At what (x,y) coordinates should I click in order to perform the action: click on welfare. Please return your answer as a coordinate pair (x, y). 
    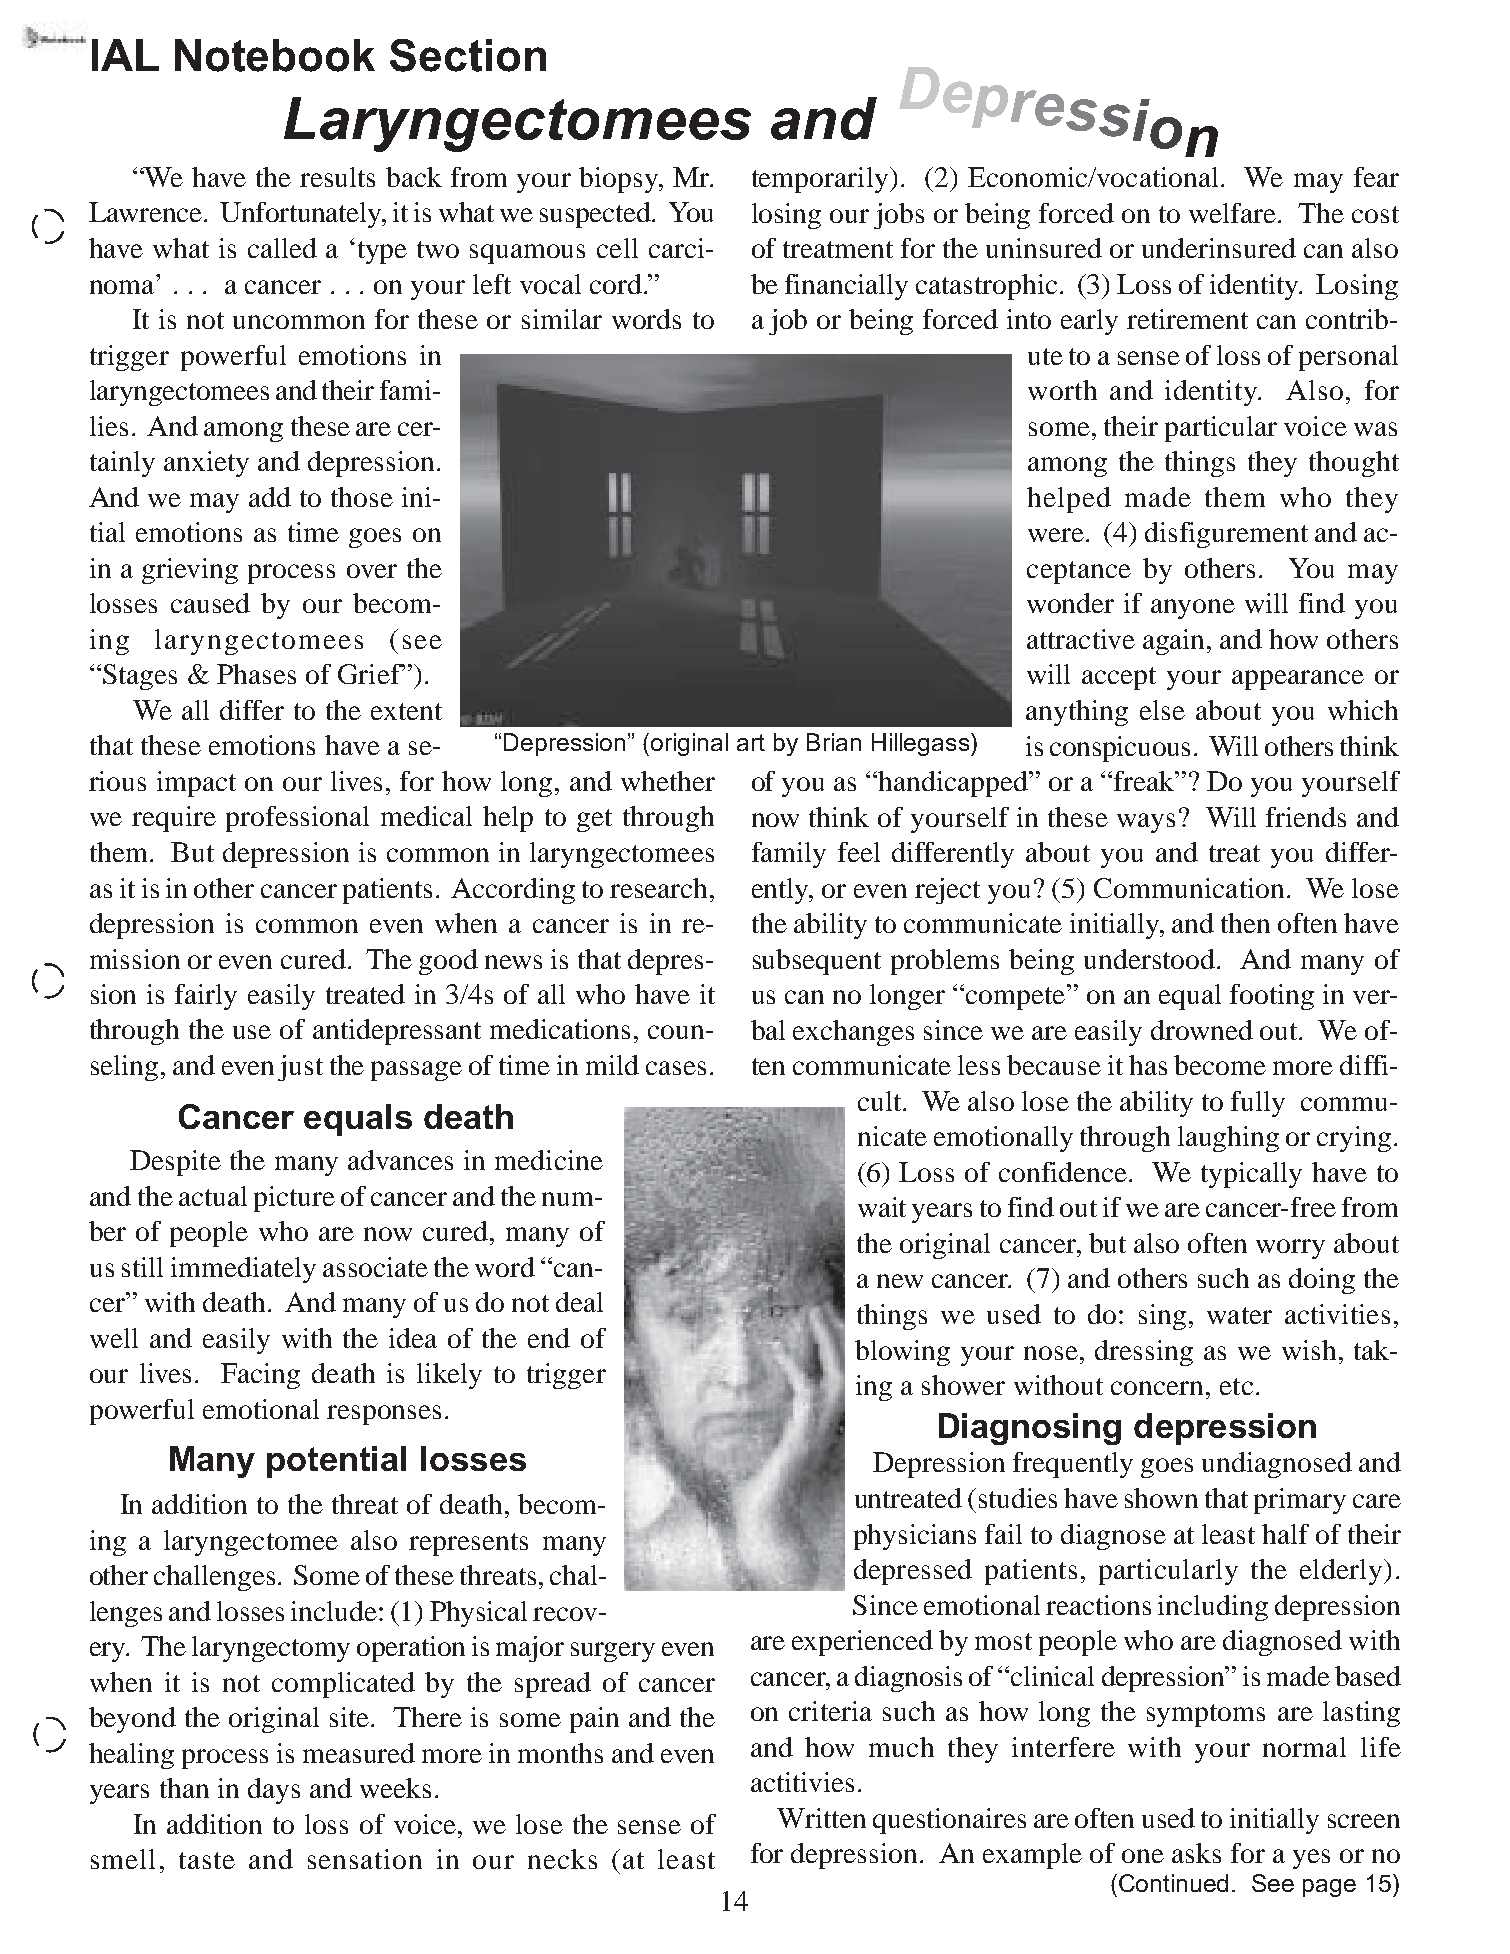
    Looking at the image, I should click on (1232, 213).
